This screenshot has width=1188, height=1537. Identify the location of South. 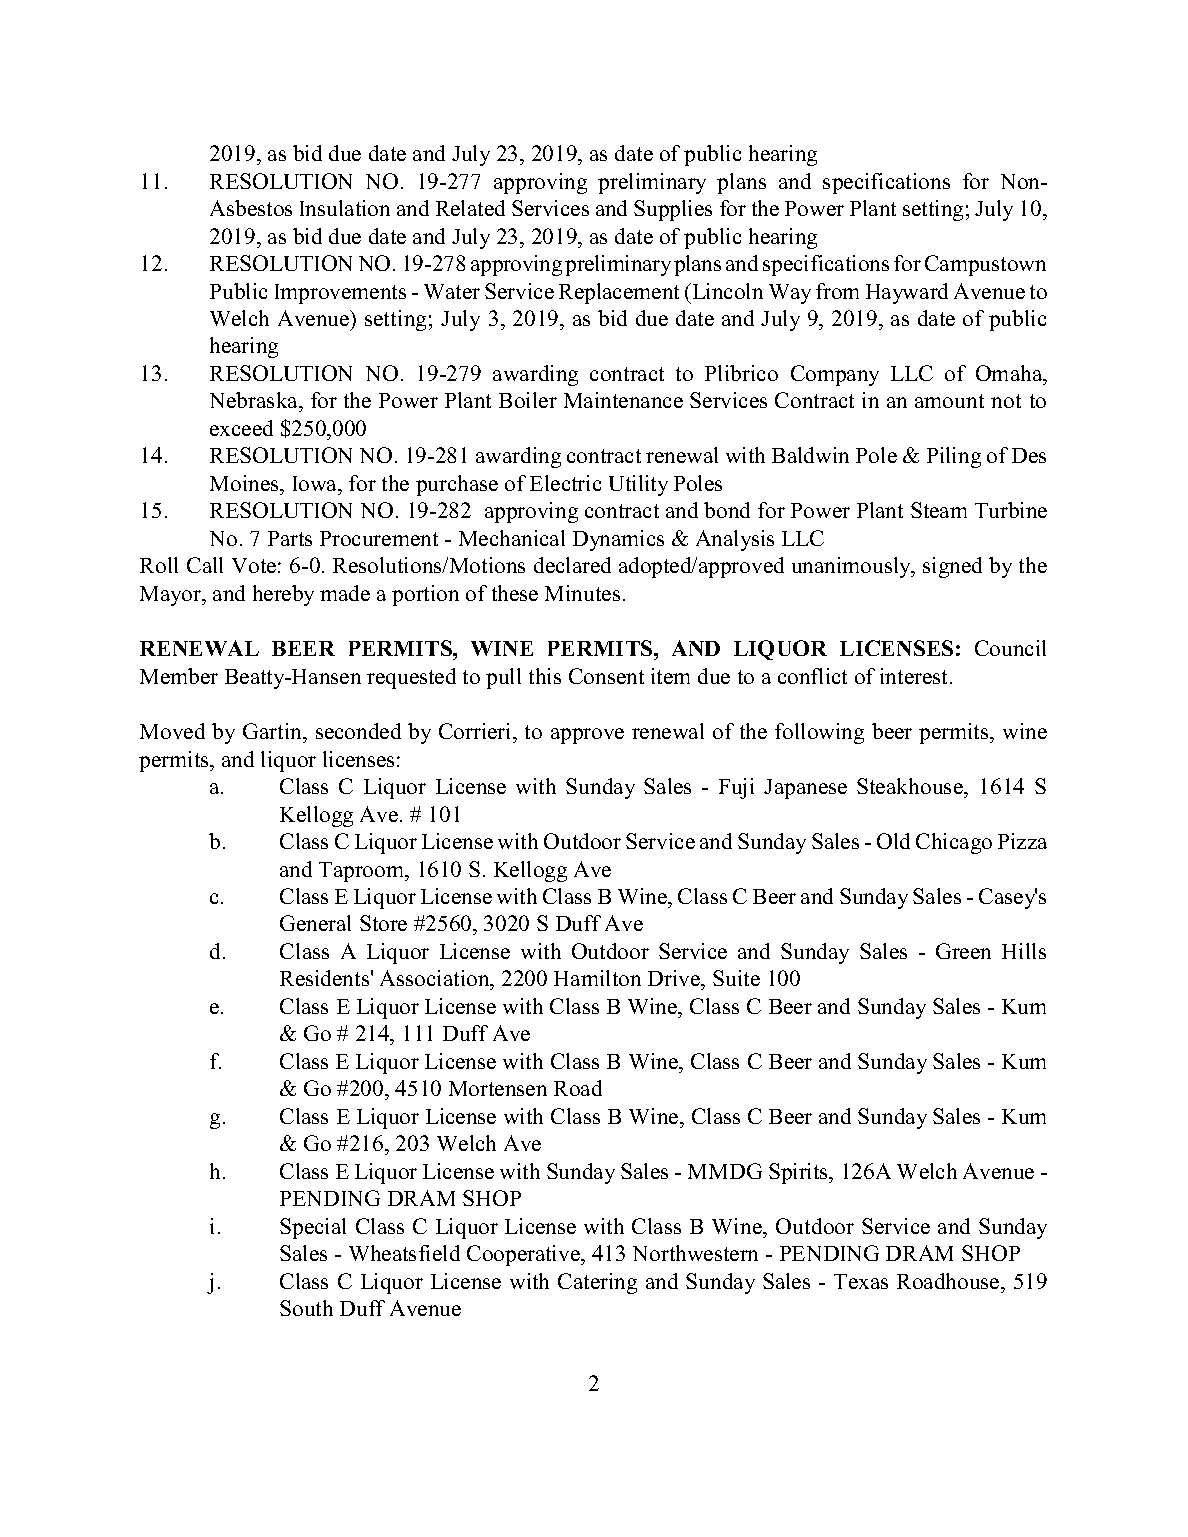
(306, 1308).
